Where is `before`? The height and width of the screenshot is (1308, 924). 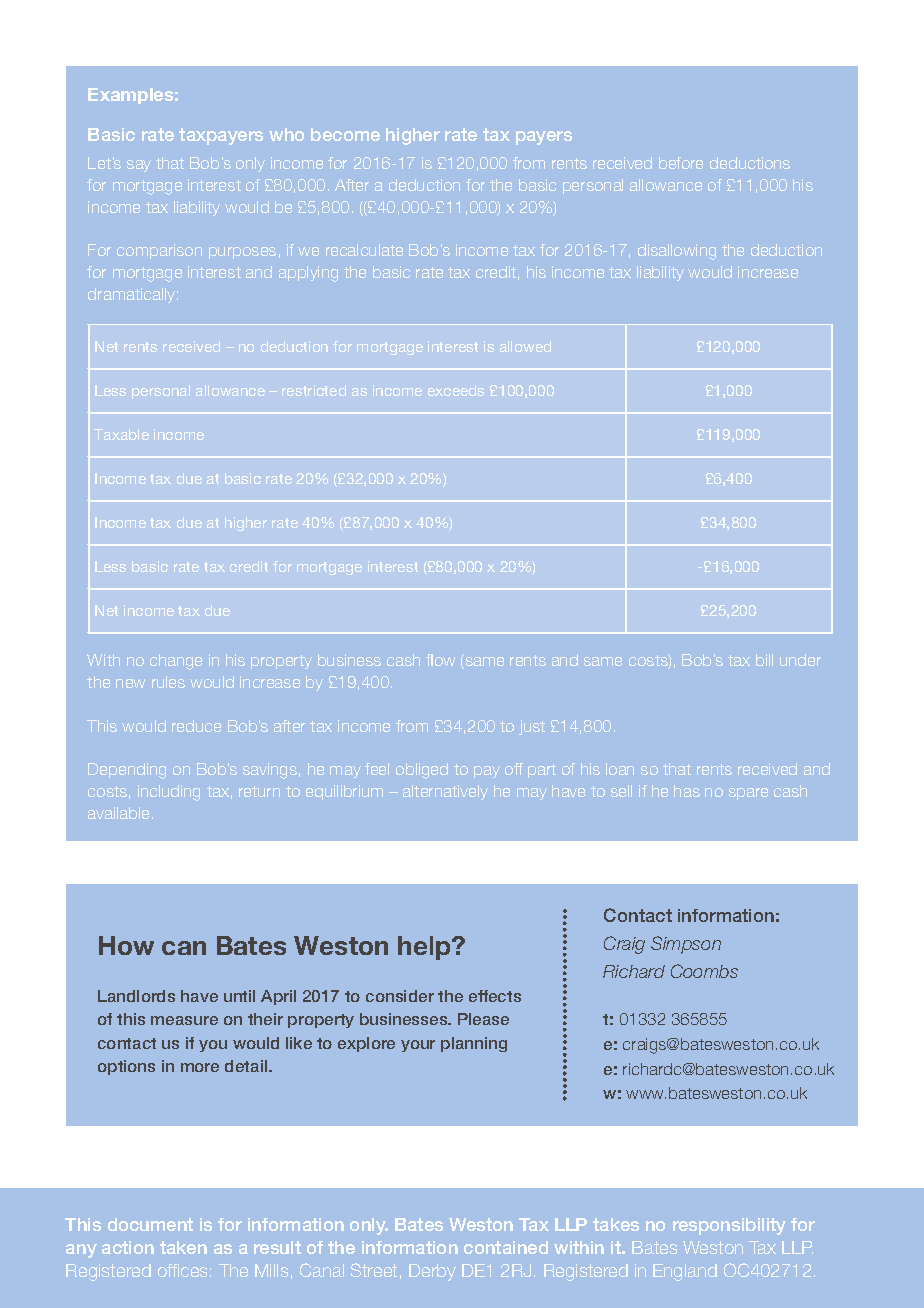
before is located at coordinates (681, 163).
